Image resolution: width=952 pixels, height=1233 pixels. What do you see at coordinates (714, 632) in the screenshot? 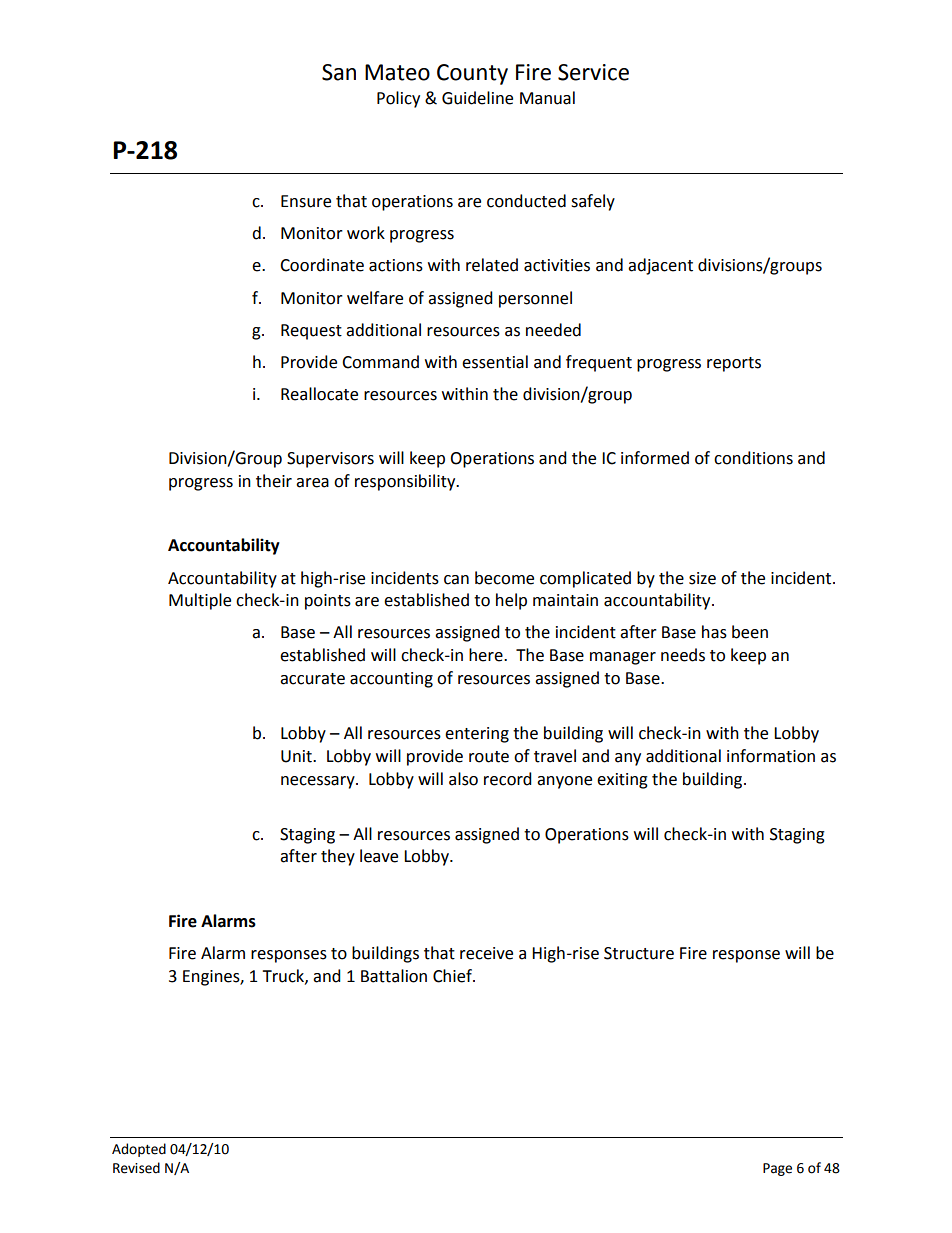
I see `has` at bounding box center [714, 632].
